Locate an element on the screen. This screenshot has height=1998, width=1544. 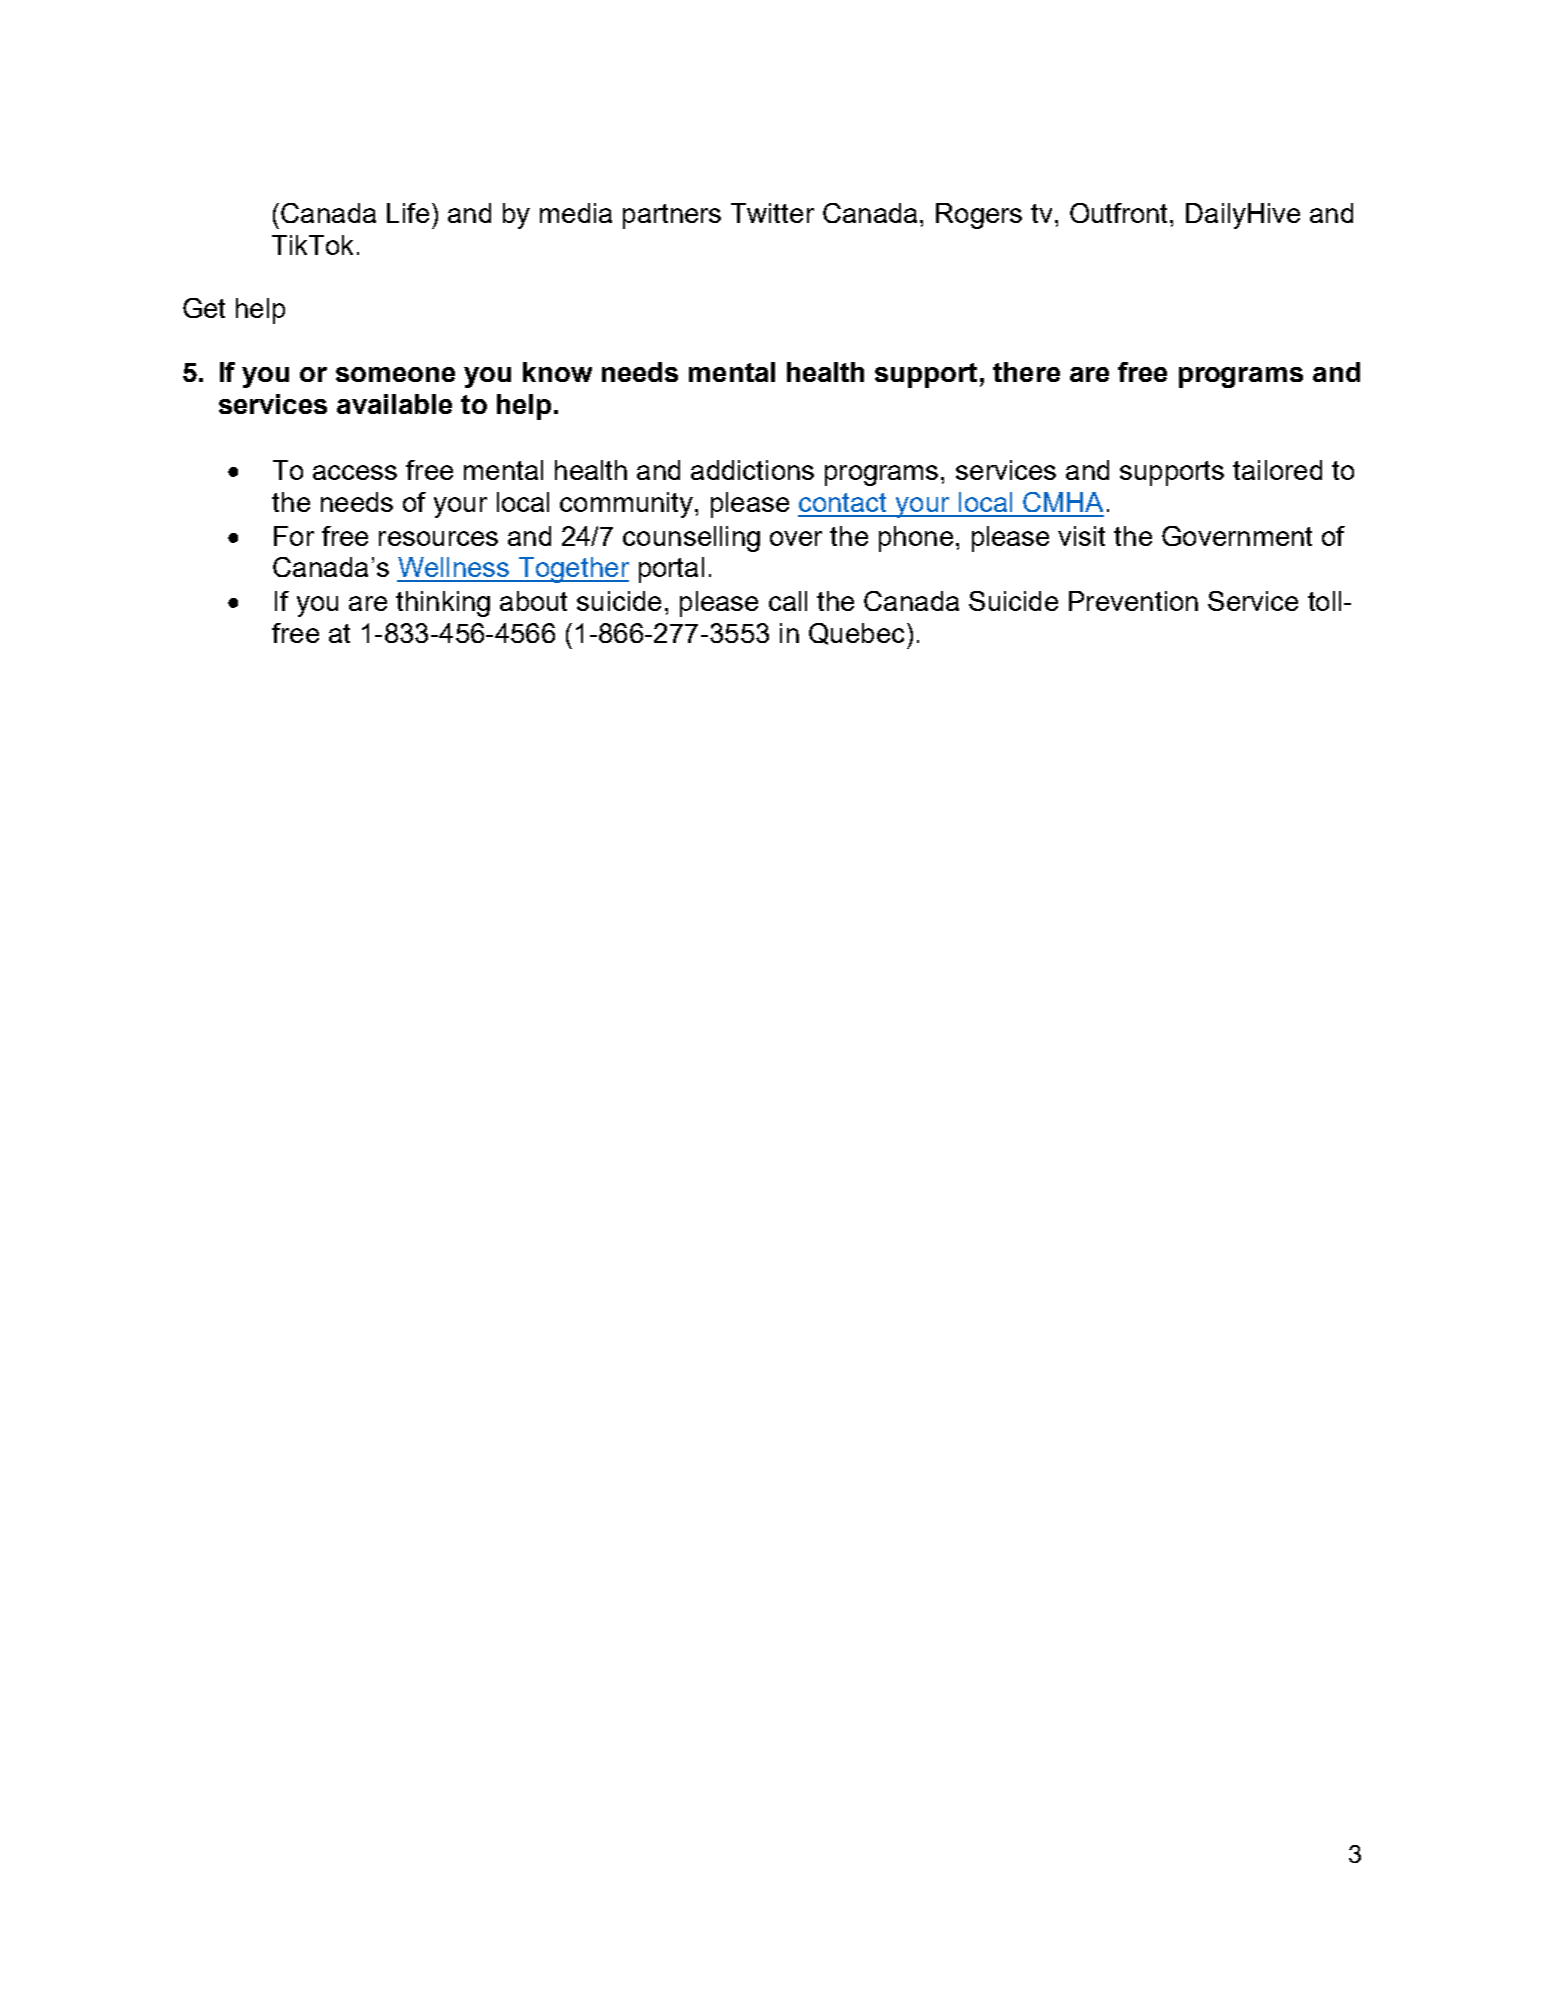
know is located at coordinates (557, 372).
